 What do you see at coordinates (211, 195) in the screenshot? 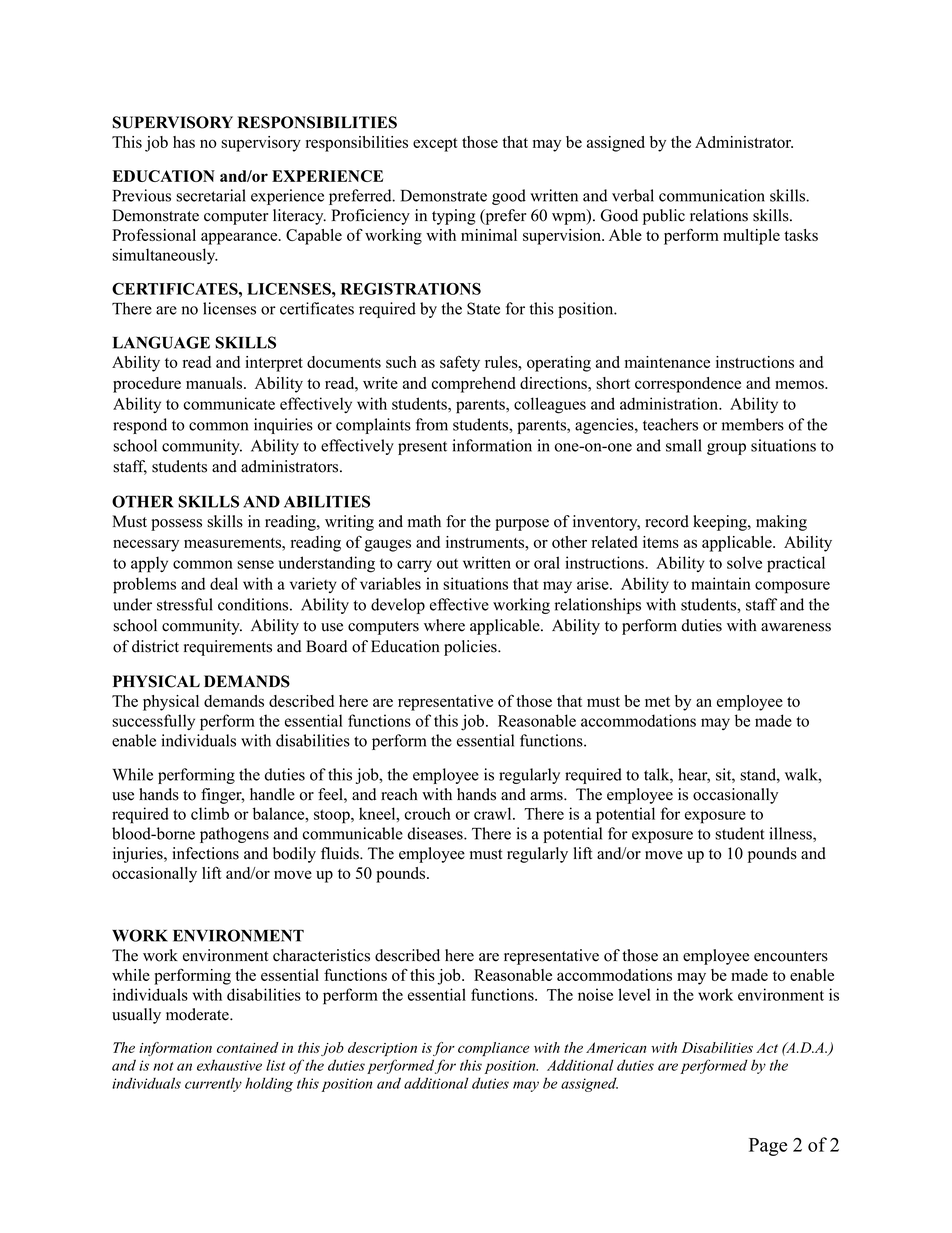
I see `secretarial` at bounding box center [211, 195].
